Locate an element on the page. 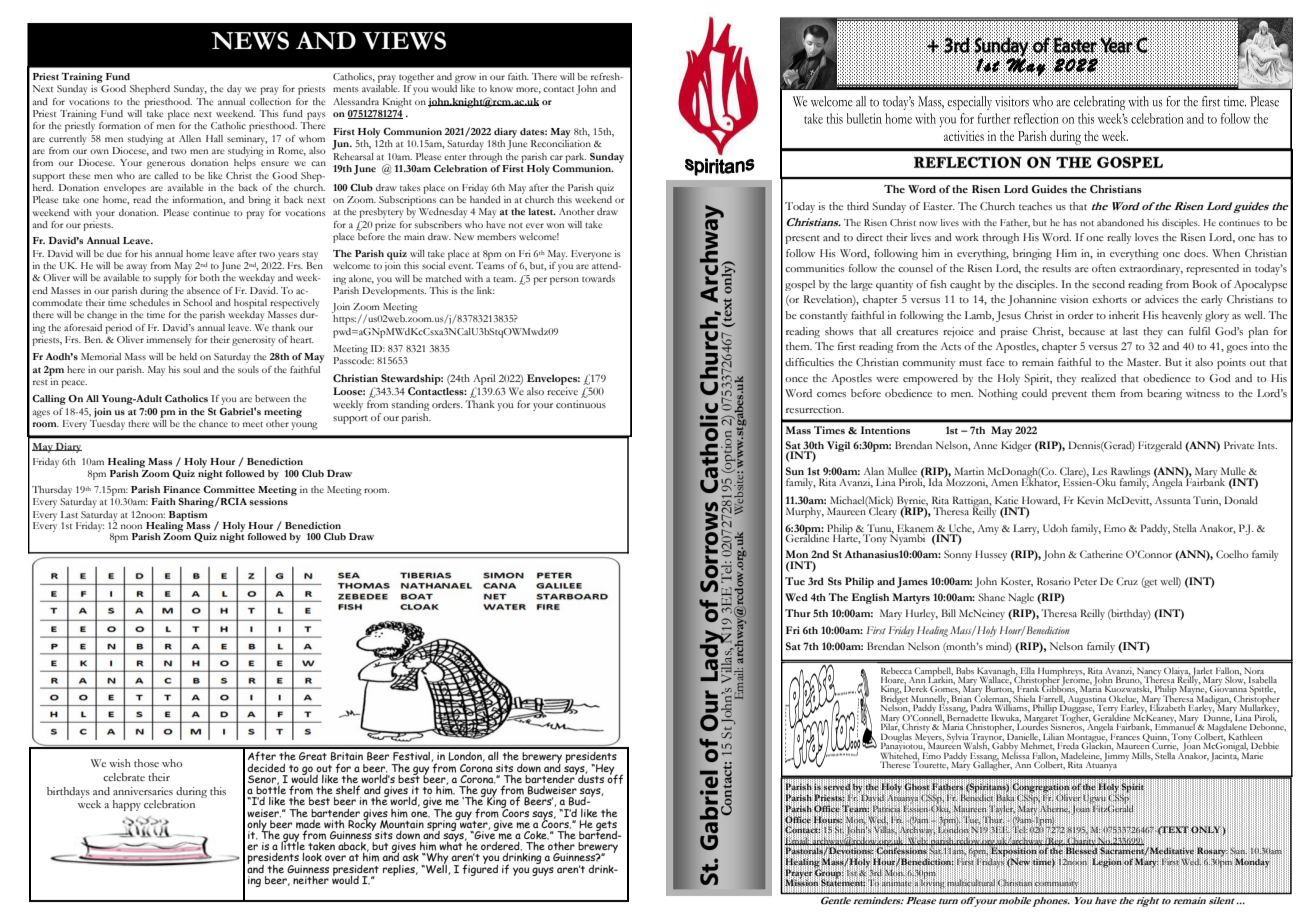 The height and width of the page is (924, 1308). NEWS is located at coordinates (250, 40).
